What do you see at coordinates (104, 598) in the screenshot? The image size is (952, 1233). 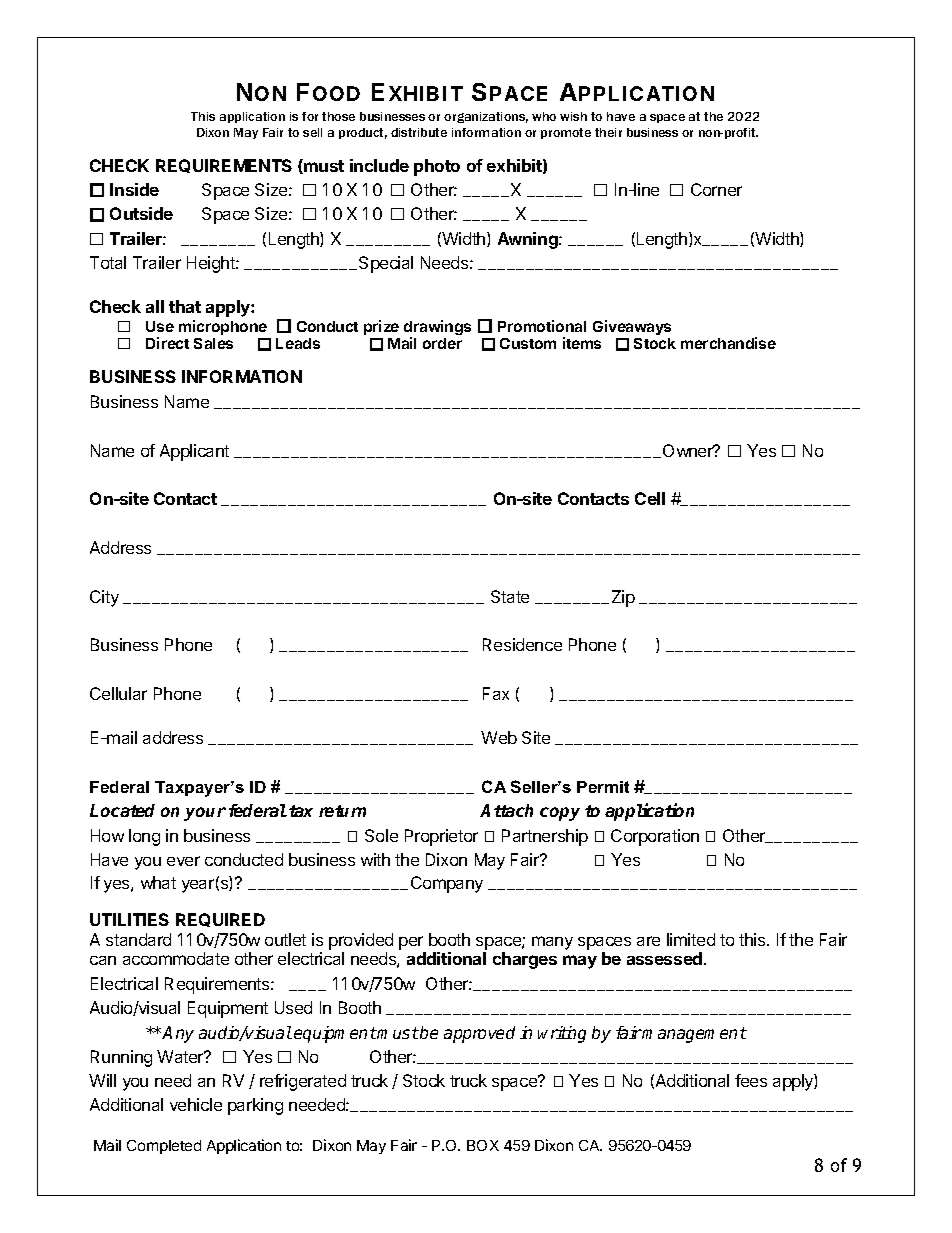 I see `City` at bounding box center [104, 598].
